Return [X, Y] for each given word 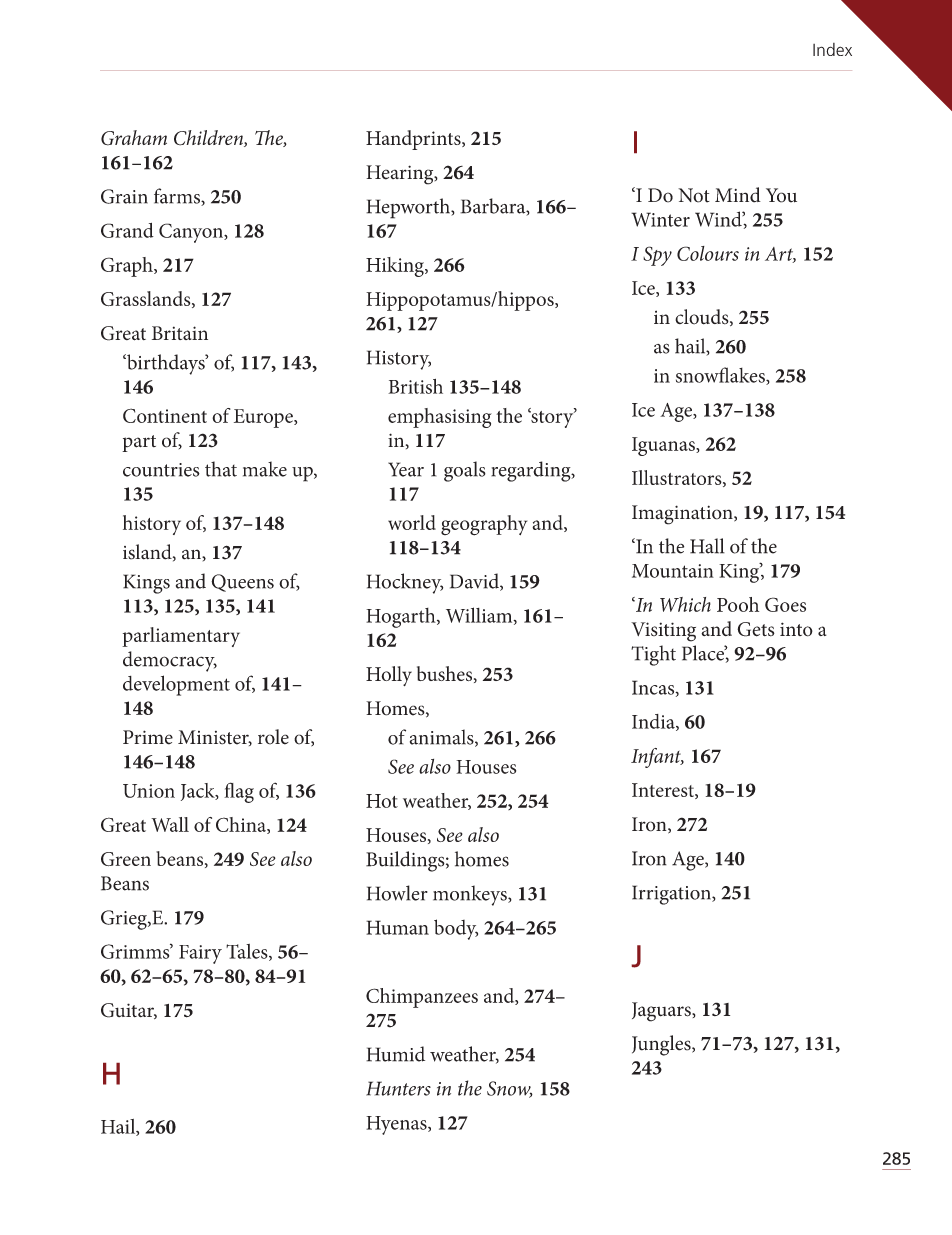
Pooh [738, 604]
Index [832, 49]
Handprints [414, 140]
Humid [395, 1054]
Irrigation [672, 895]
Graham [134, 138]
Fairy [200, 954]
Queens [242, 583]
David [475, 582]
